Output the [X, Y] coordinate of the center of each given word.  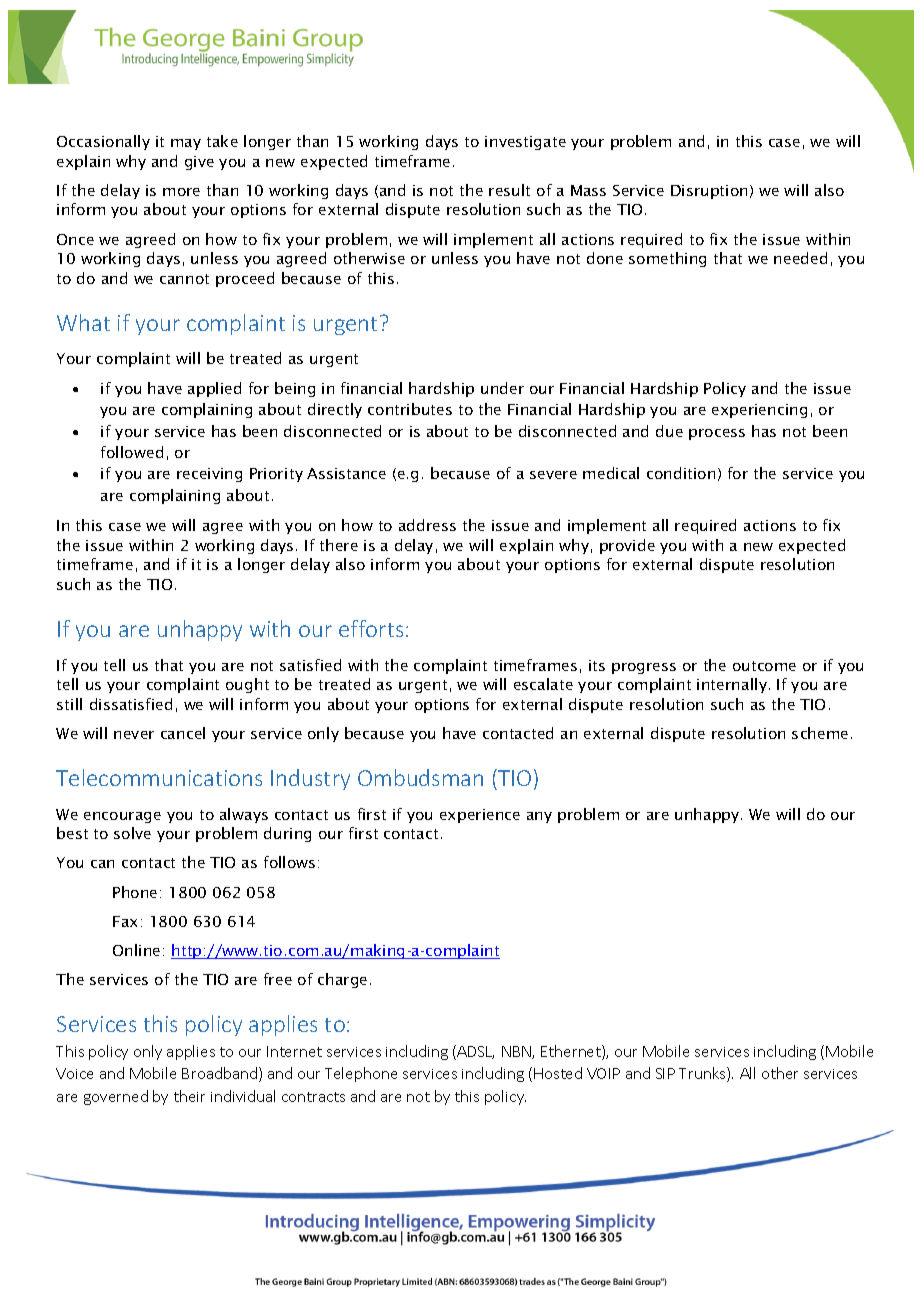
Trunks [703, 1074]
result [509, 190]
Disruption [709, 192]
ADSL [474, 1052]
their [189, 1096]
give [199, 163]
